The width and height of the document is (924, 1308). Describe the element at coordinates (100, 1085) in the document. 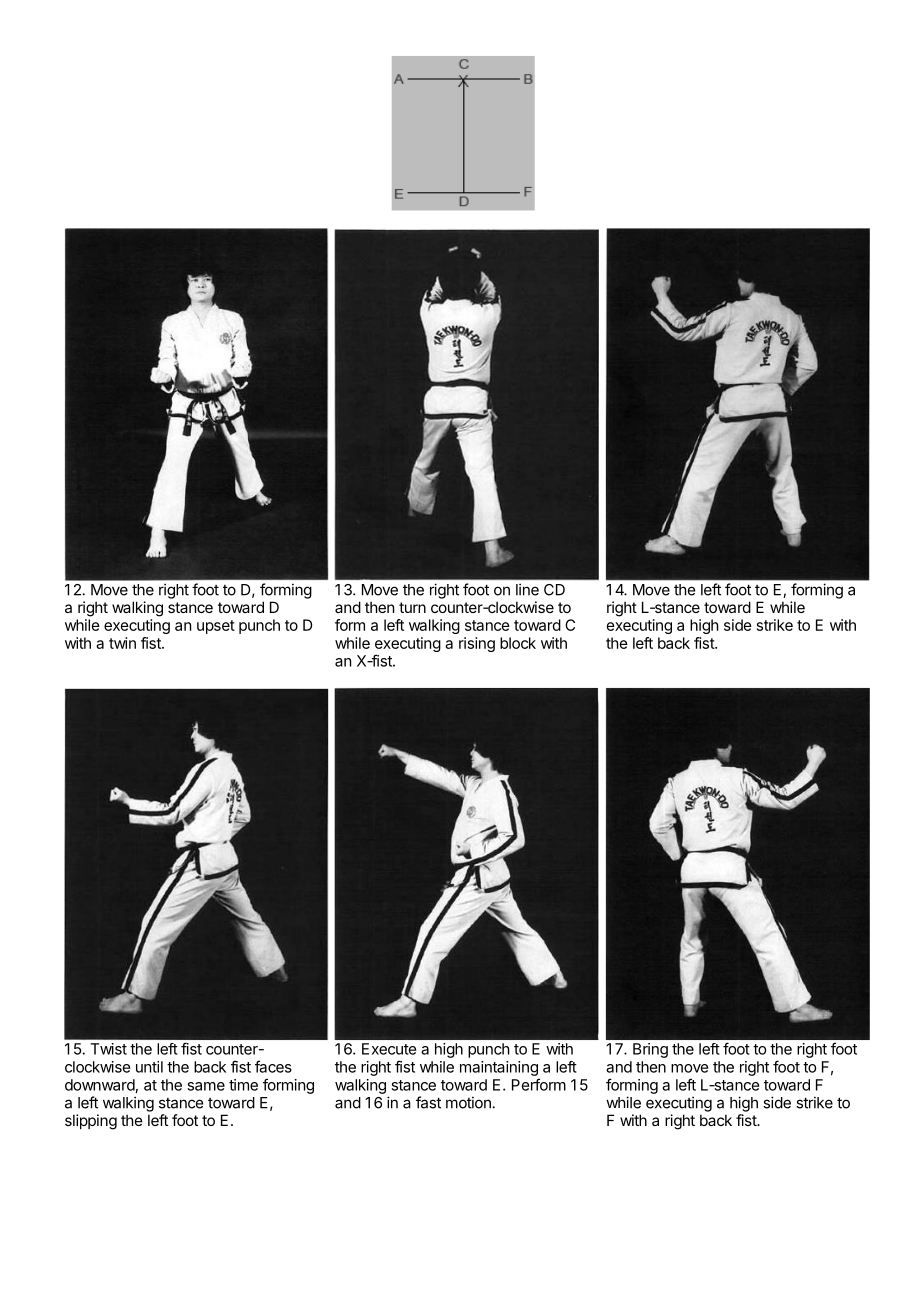

I see `downward` at that location.
